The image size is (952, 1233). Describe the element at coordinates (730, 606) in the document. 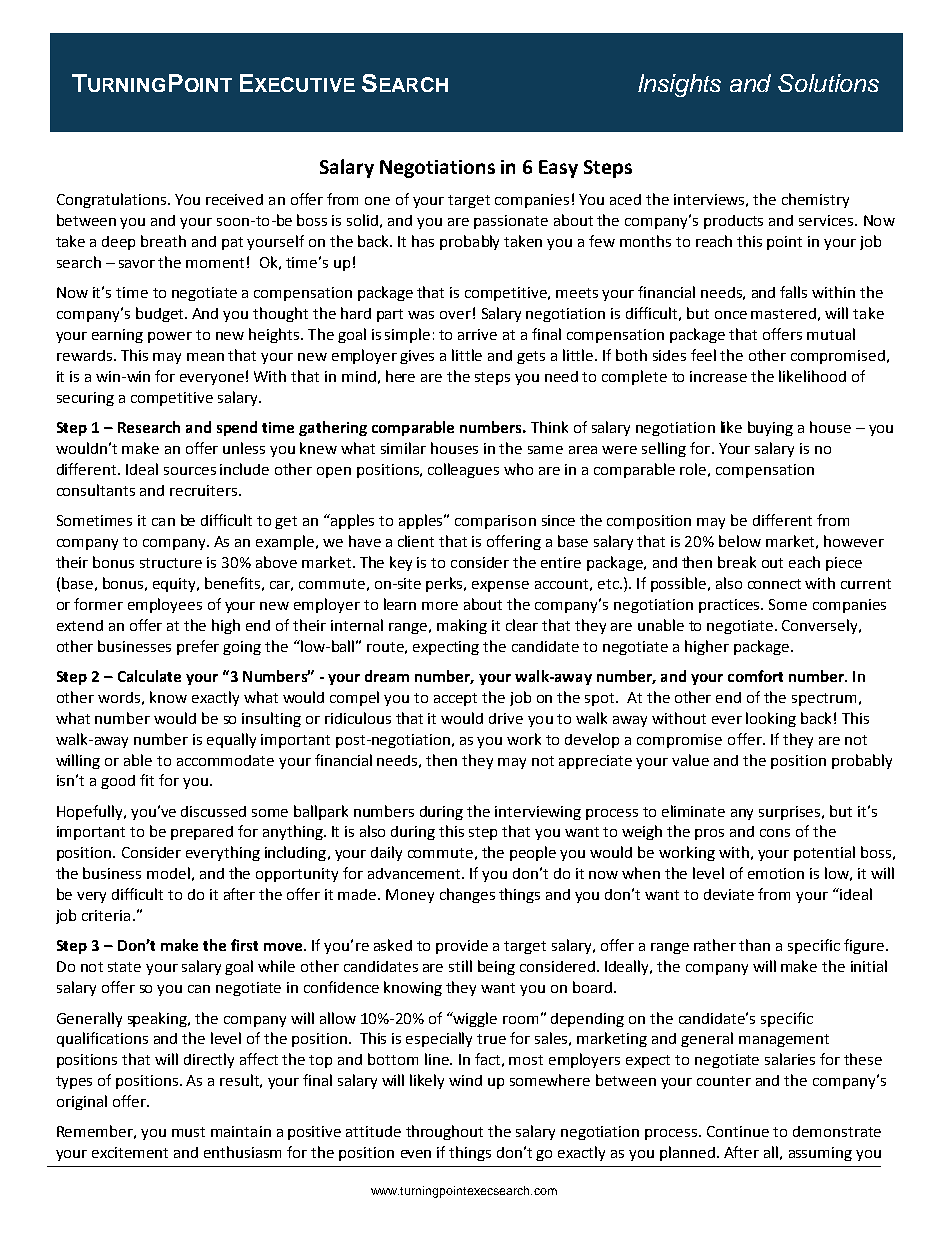

I see `practices` at that location.
